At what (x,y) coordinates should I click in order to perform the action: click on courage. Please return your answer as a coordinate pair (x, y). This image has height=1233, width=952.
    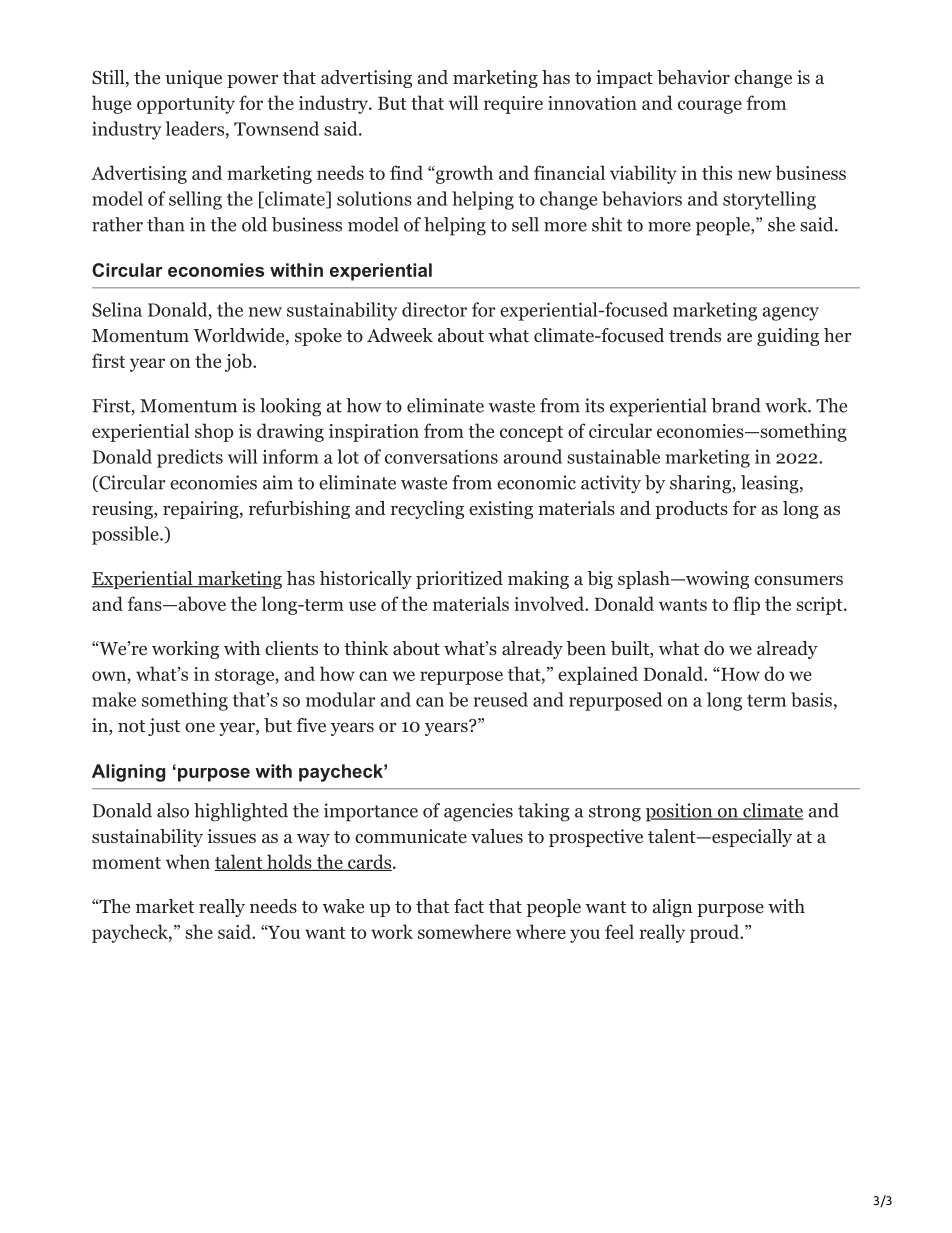
    Looking at the image, I should click on (710, 107).
